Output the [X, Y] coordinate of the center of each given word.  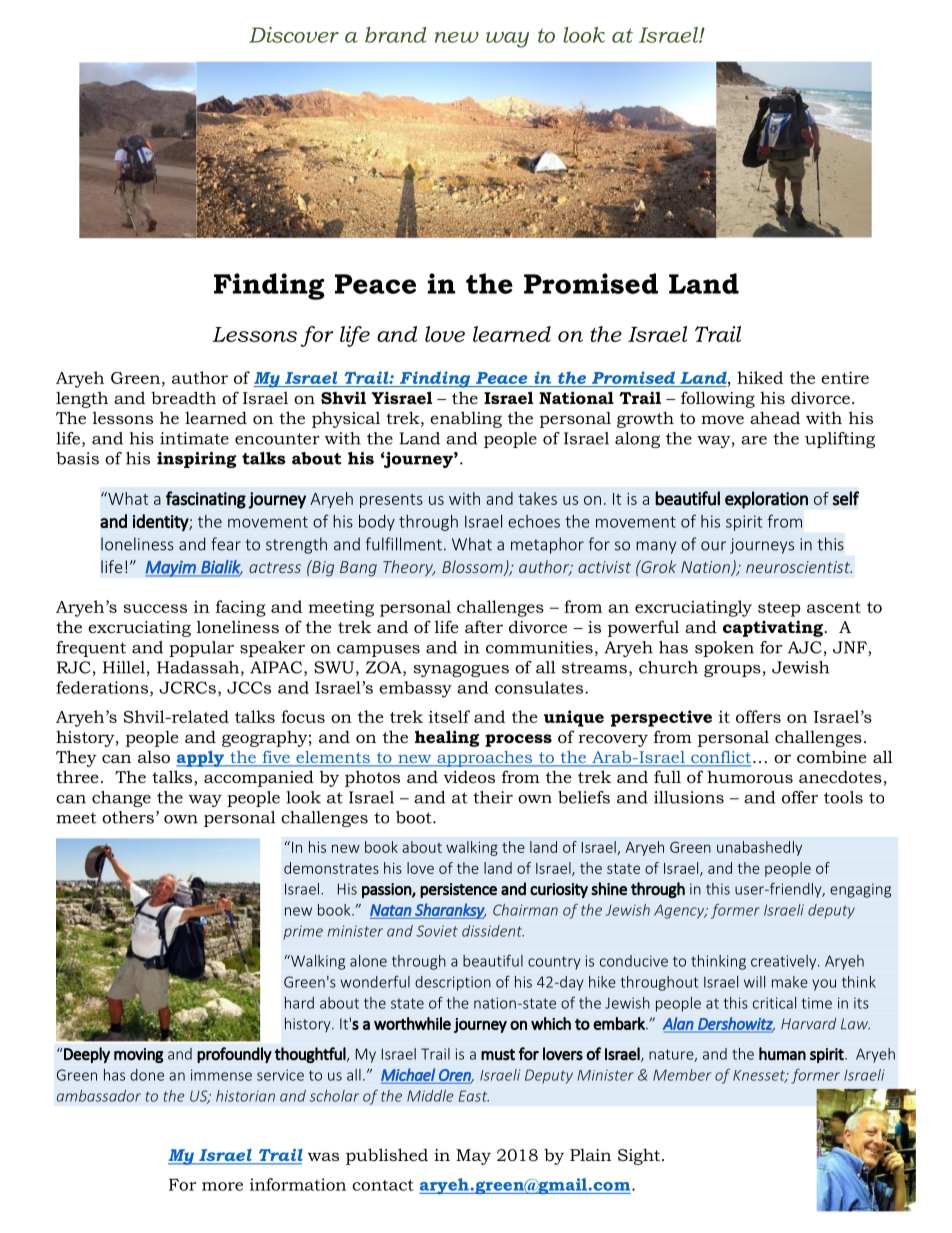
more [222, 1186]
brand [395, 35]
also [154, 757]
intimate [194, 438]
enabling [466, 419]
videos [469, 777]
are [754, 440]
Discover [294, 35]
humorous [750, 777]
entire [845, 377]
